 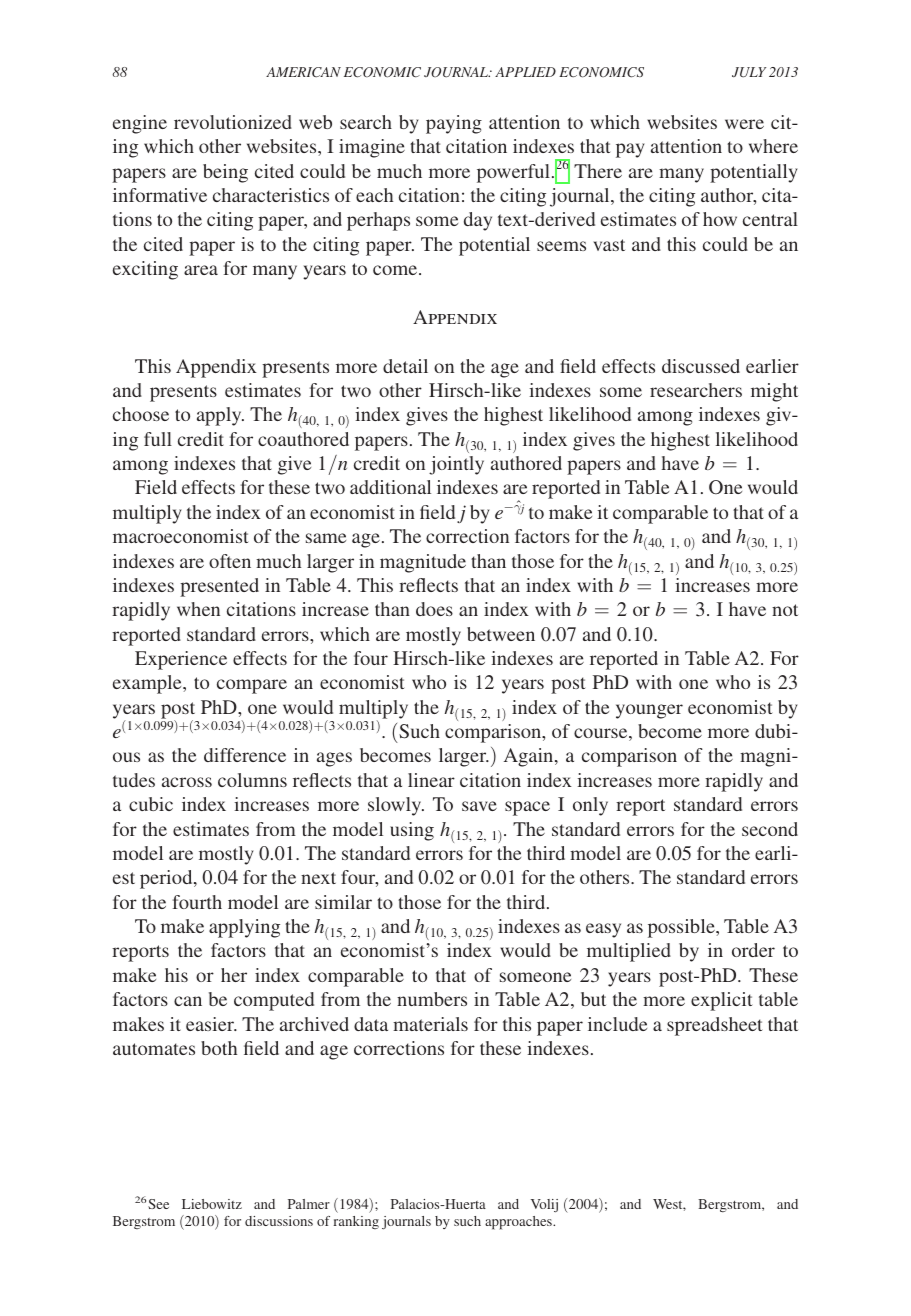 What do you see at coordinates (233, 122) in the image?
I see `revolutionized` at bounding box center [233, 122].
